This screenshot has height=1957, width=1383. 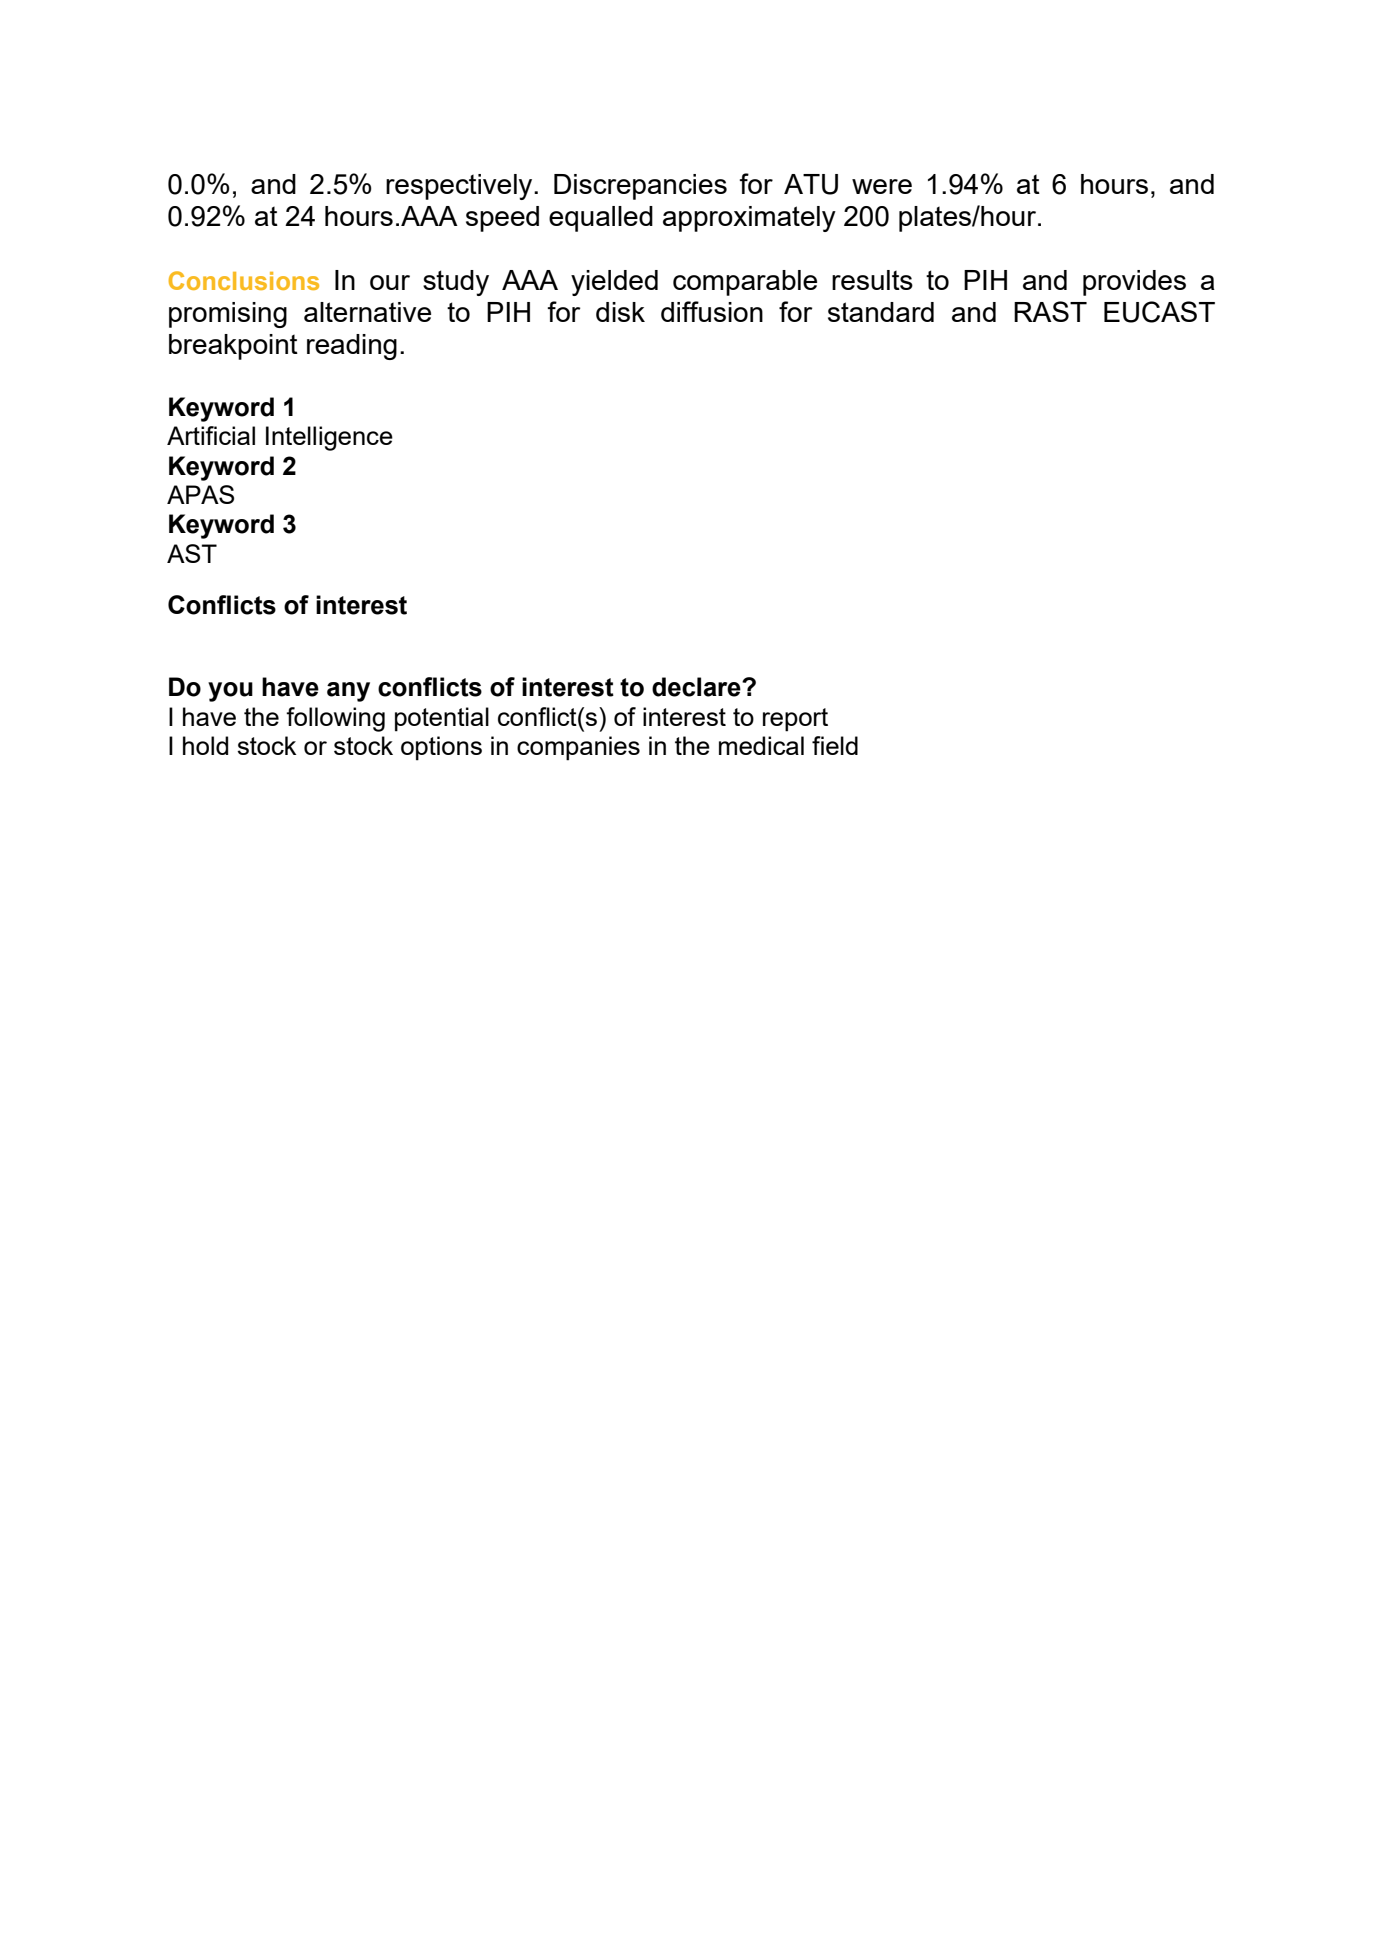 What do you see at coordinates (697, 687) in the screenshot?
I see `declare` at bounding box center [697, 687].
